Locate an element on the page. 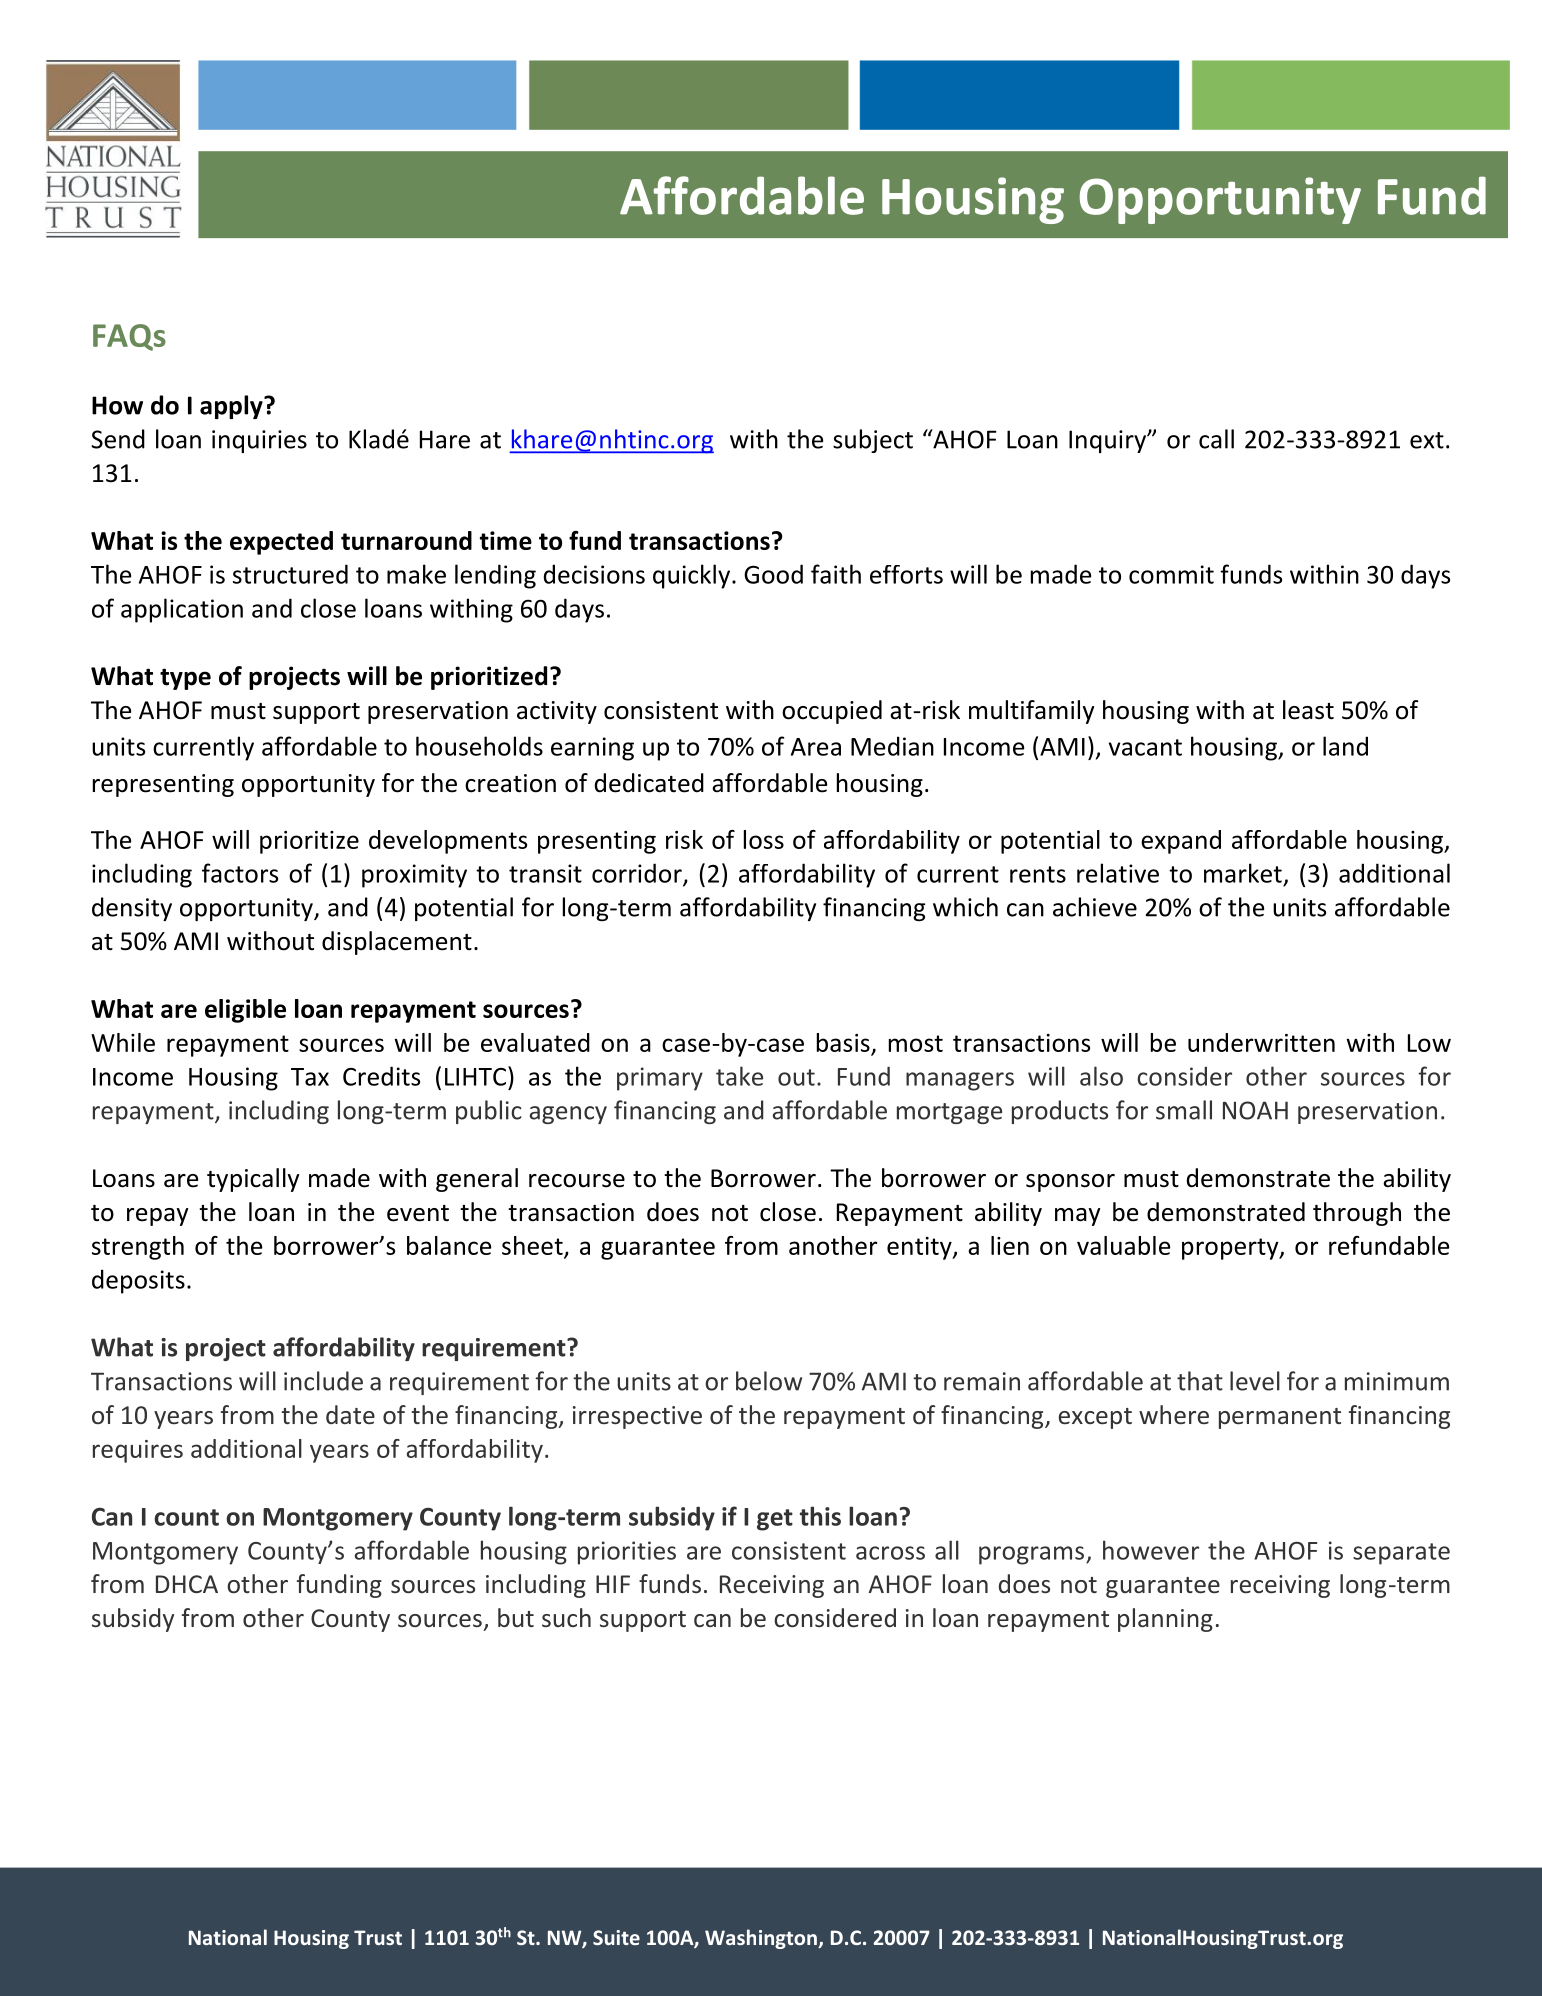  loss is located at coordinates (764, 839).
